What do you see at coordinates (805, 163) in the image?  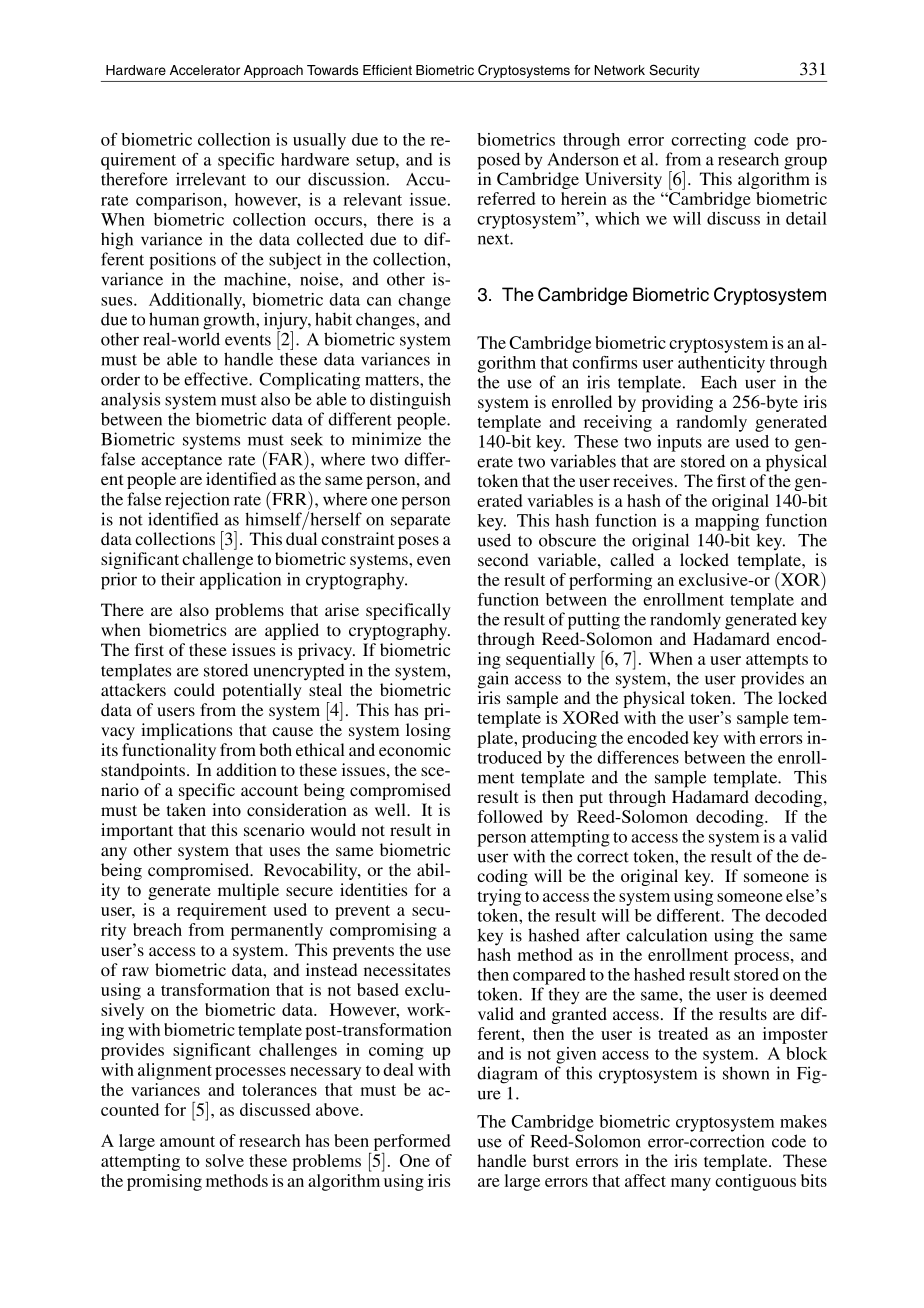 I see `group` at bounding box center [805, 163].
